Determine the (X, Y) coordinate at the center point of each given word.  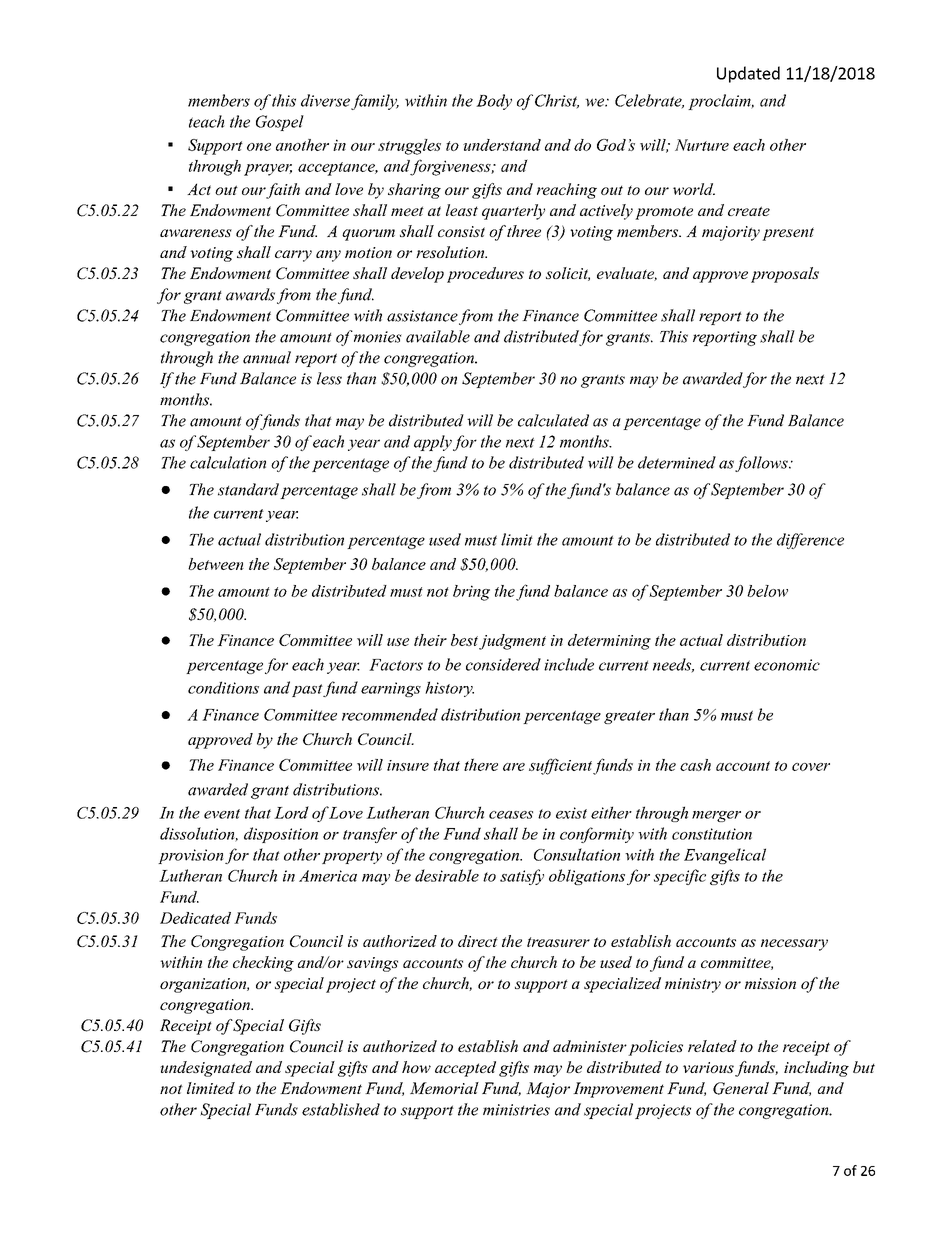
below (767, 591)
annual (267, 357)
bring (471, 593)
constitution (712, 834)
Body (494, 102)
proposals (785, 275)
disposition (281, 835)
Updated (748, 74)
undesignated (206, 1069)
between (216, 564)
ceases (511, 815)
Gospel (280, 123)
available (438, 336)
